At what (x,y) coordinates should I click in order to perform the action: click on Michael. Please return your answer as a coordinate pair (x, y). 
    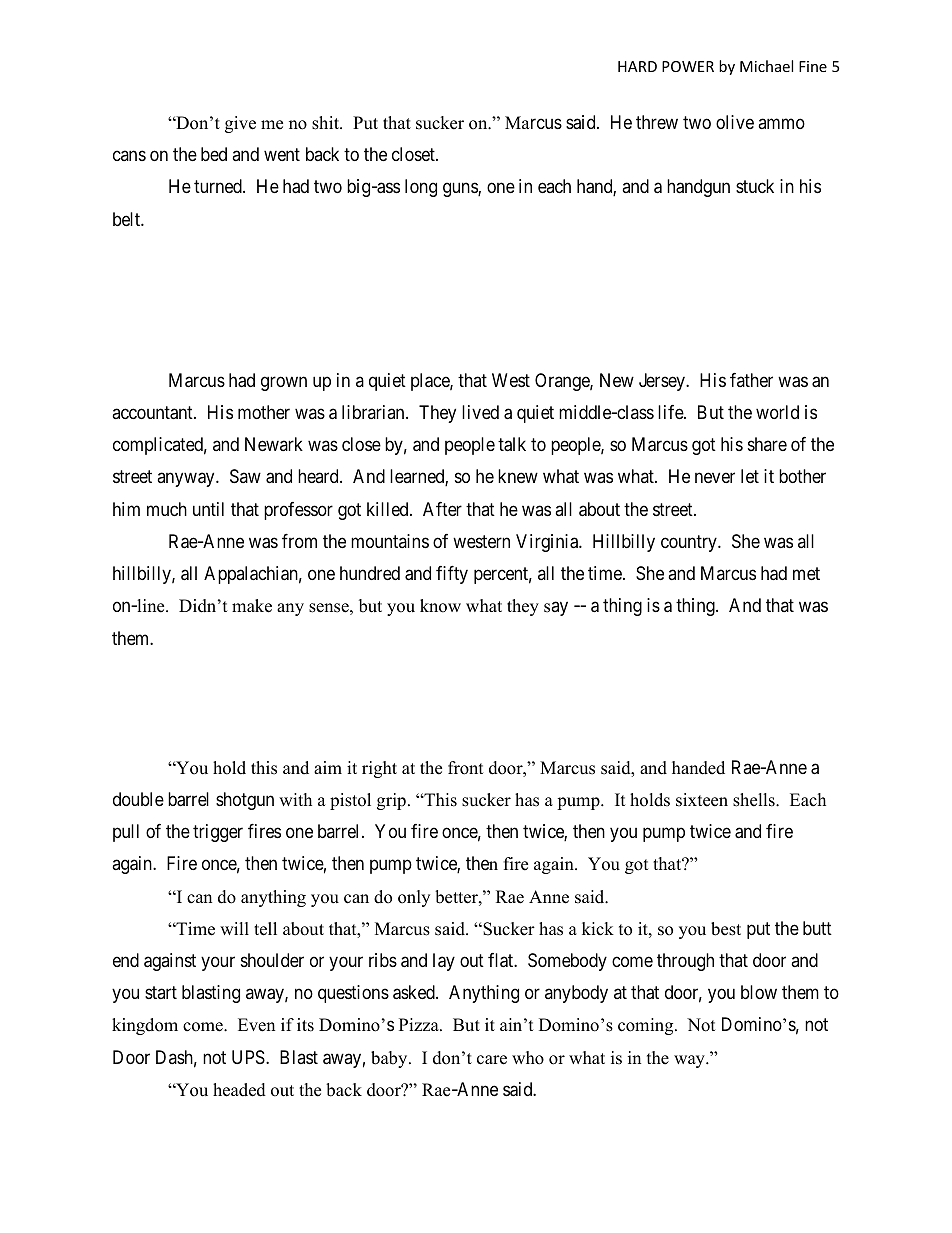
    Looking at the image, I should click on (766, 66).
